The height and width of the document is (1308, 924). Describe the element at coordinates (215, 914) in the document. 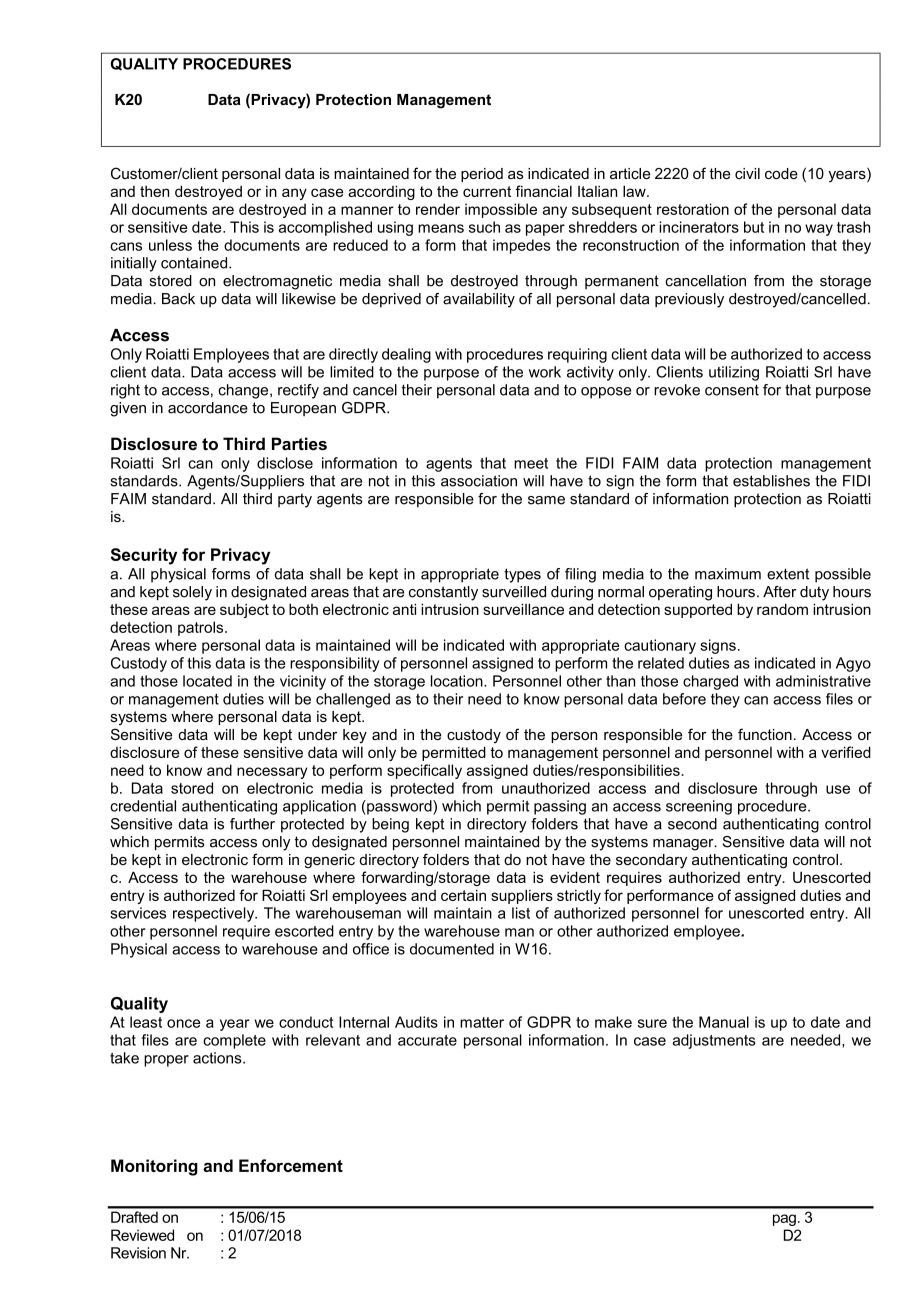

I see `respectively` at that location.
